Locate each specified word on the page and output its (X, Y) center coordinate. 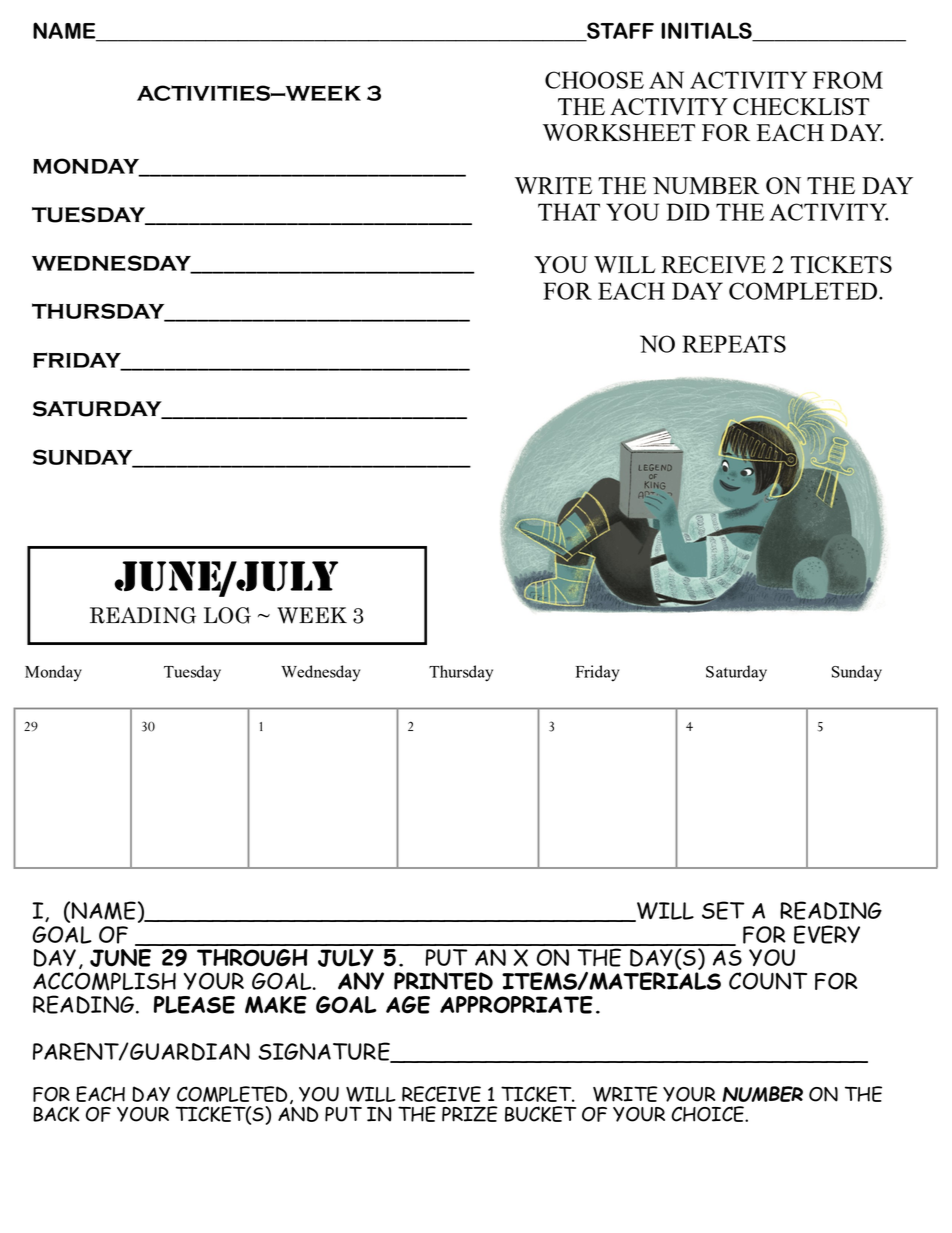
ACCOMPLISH (104, 981)
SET (723, 910)
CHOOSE (594, 80)
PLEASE (194, 1005)
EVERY (827, 934)
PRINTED (443, 981)
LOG (227, 615)
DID (688, 212)
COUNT (768, 981)
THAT (569, 212)
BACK (56, 1114)
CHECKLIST (801, 106)
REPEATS (734, 344)
